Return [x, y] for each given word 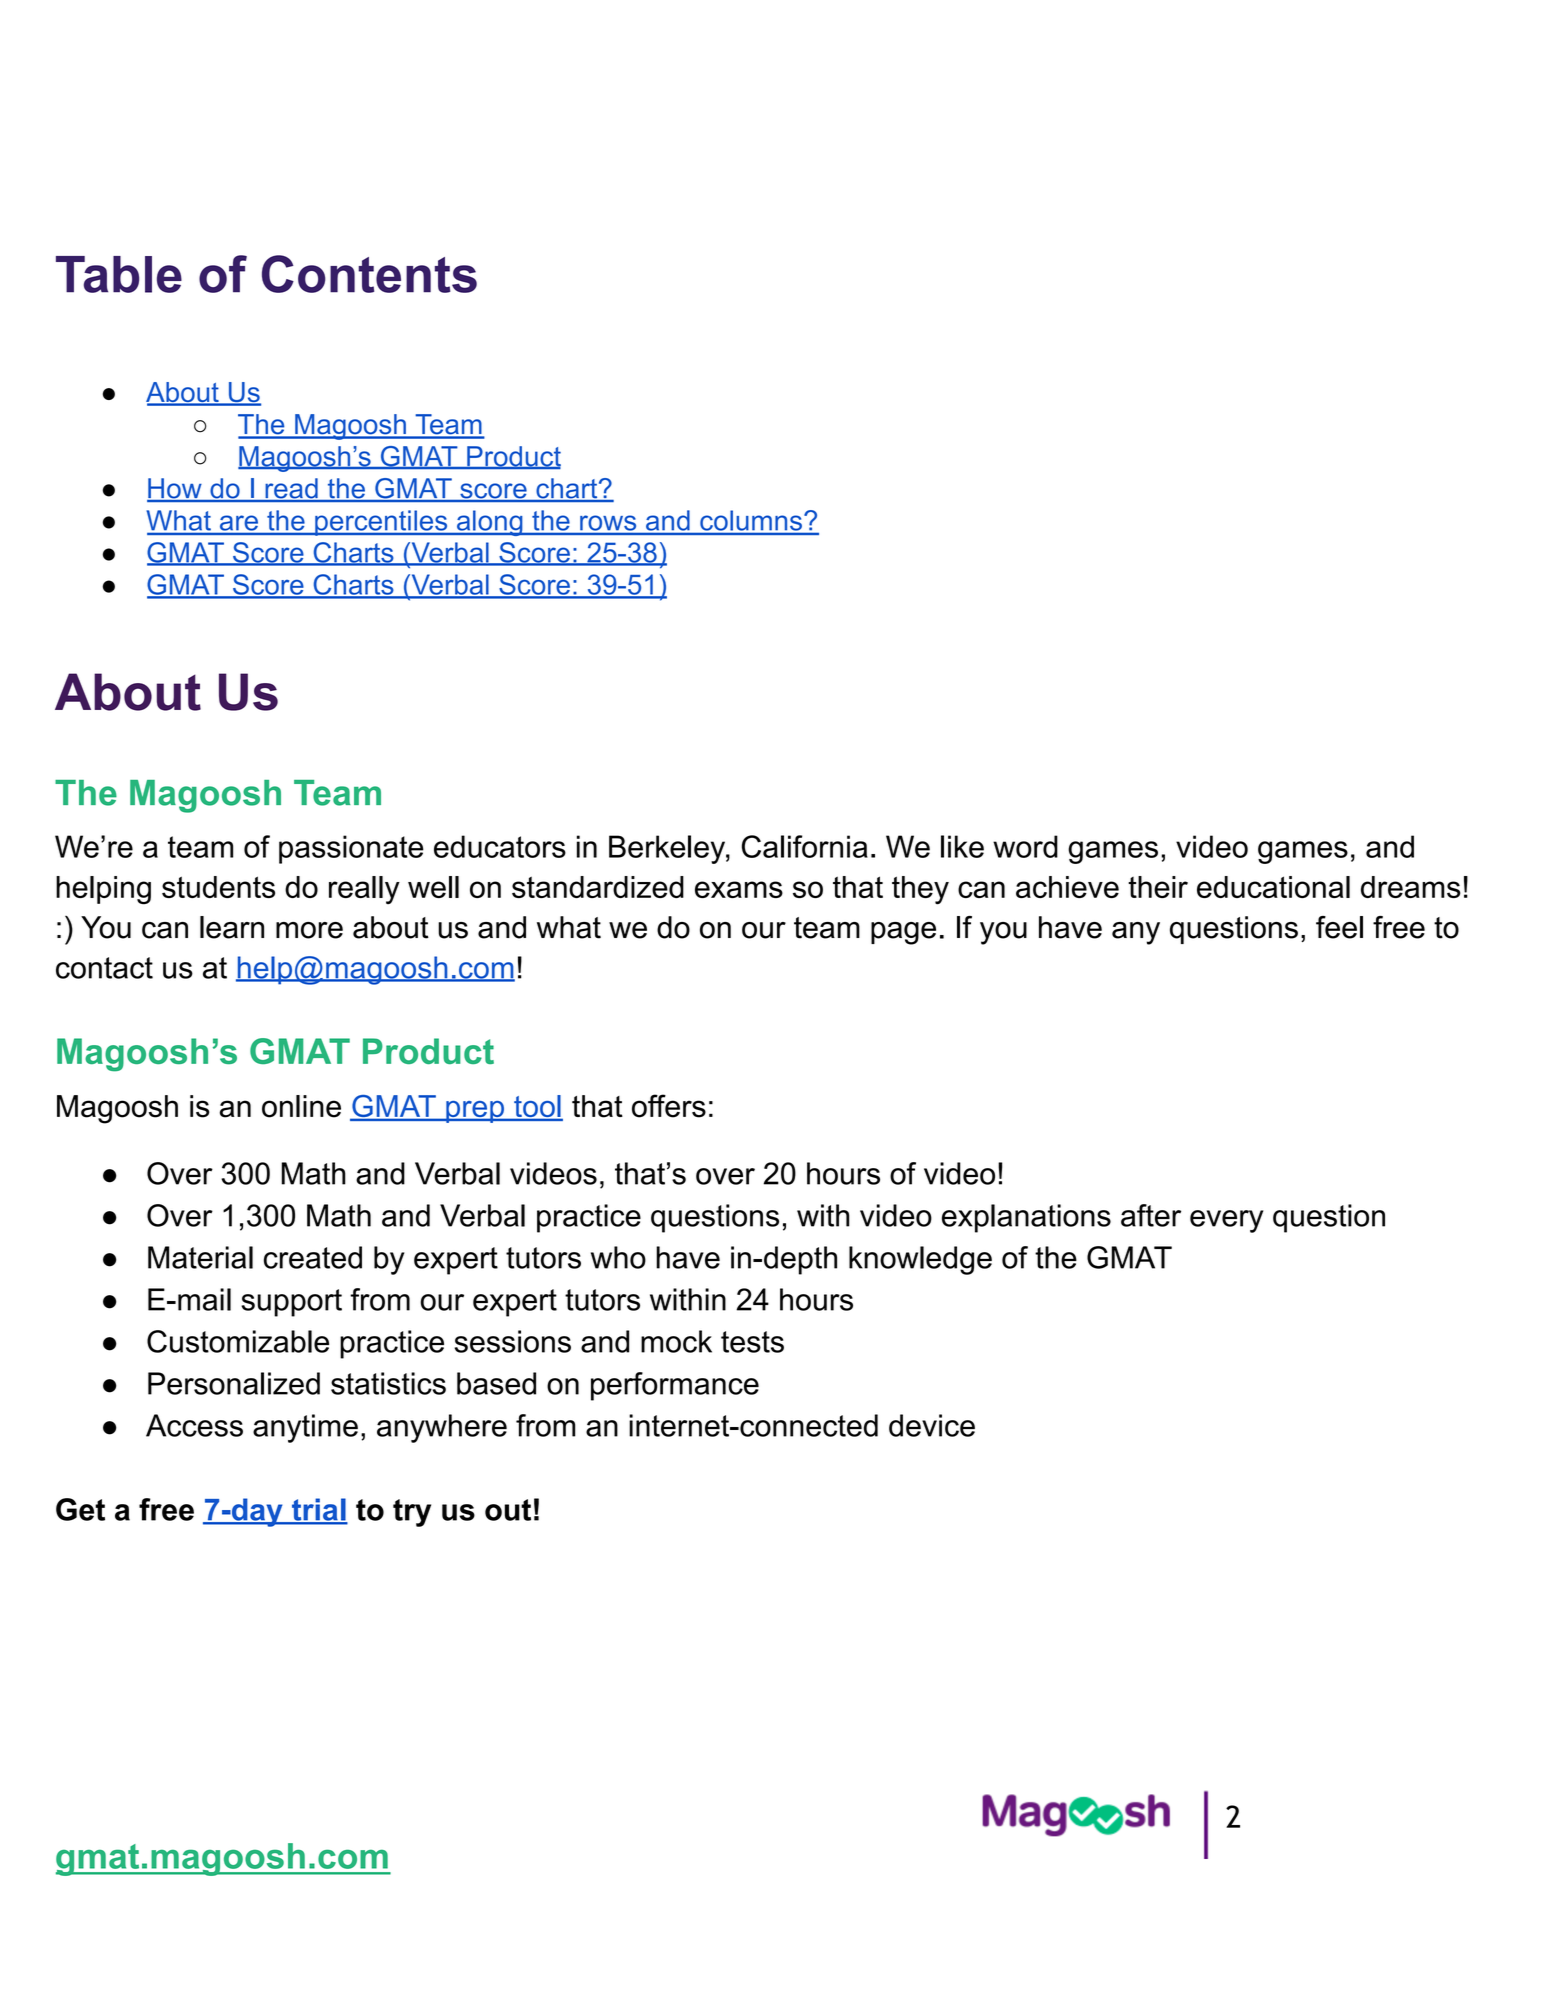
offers [669, 1106]
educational [1273, 887]
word [1025, 846]
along [489, 523]
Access [194, 1425]
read [291, 489]
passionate [351, 849]
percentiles [381, 523]
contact [104, 968]
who [618, 1257]
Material [200, 1257]
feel [1339, 927]
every [1226, 1221]
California [805, 846]
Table [119, 274]
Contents [369, 274]
